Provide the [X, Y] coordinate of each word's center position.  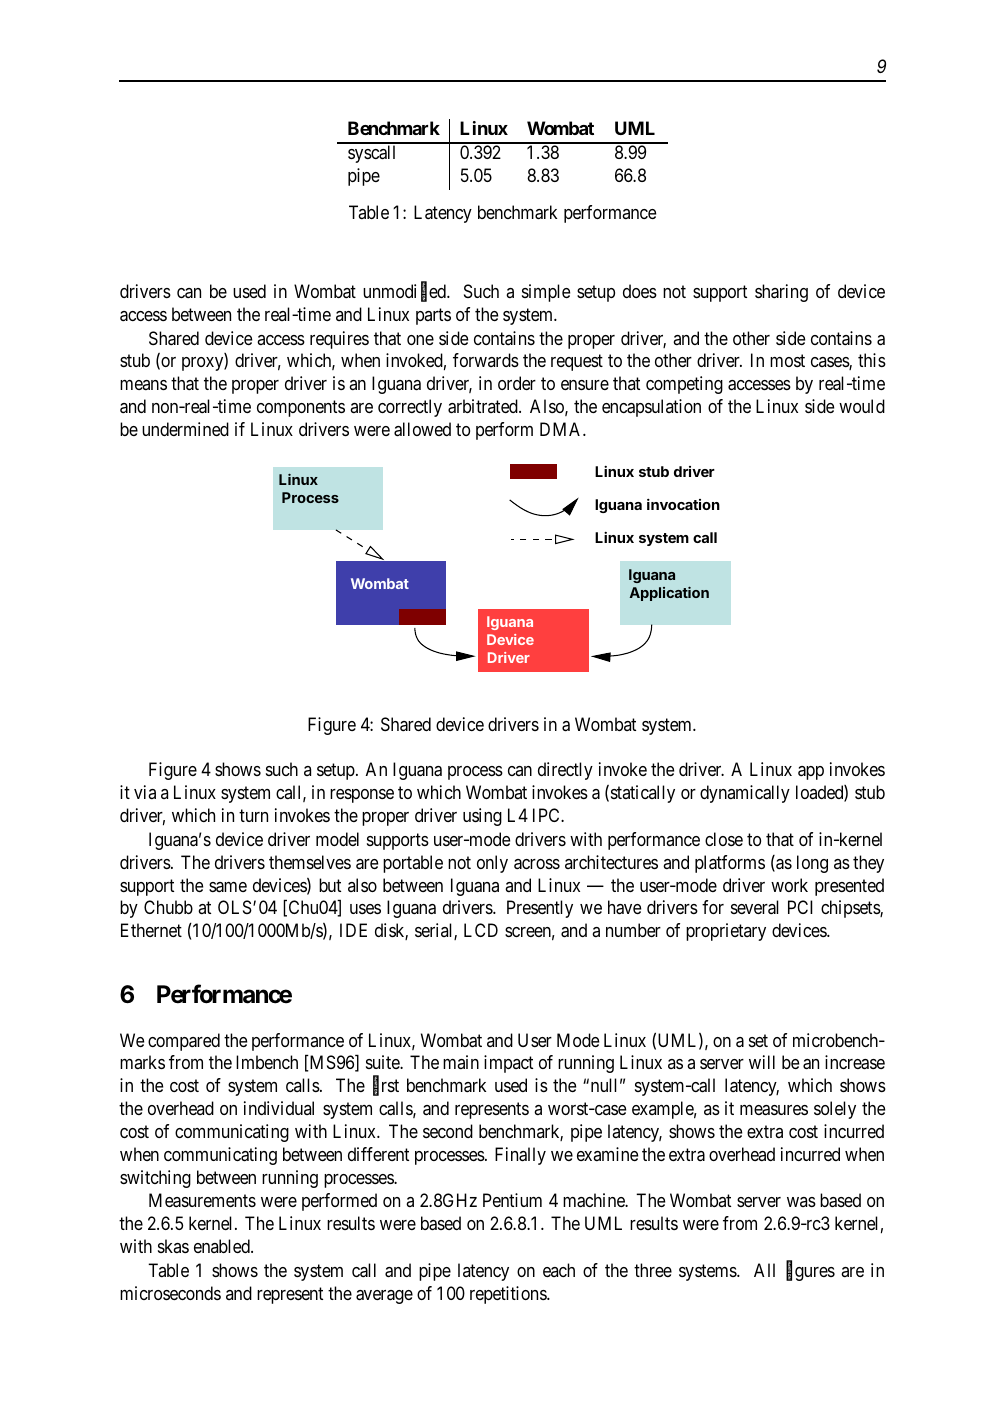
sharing [781, 293]
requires [339, 340]
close [724, 839]
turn [253, 816]
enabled [223, 1246]
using [482, 817]
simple [546, 293]
